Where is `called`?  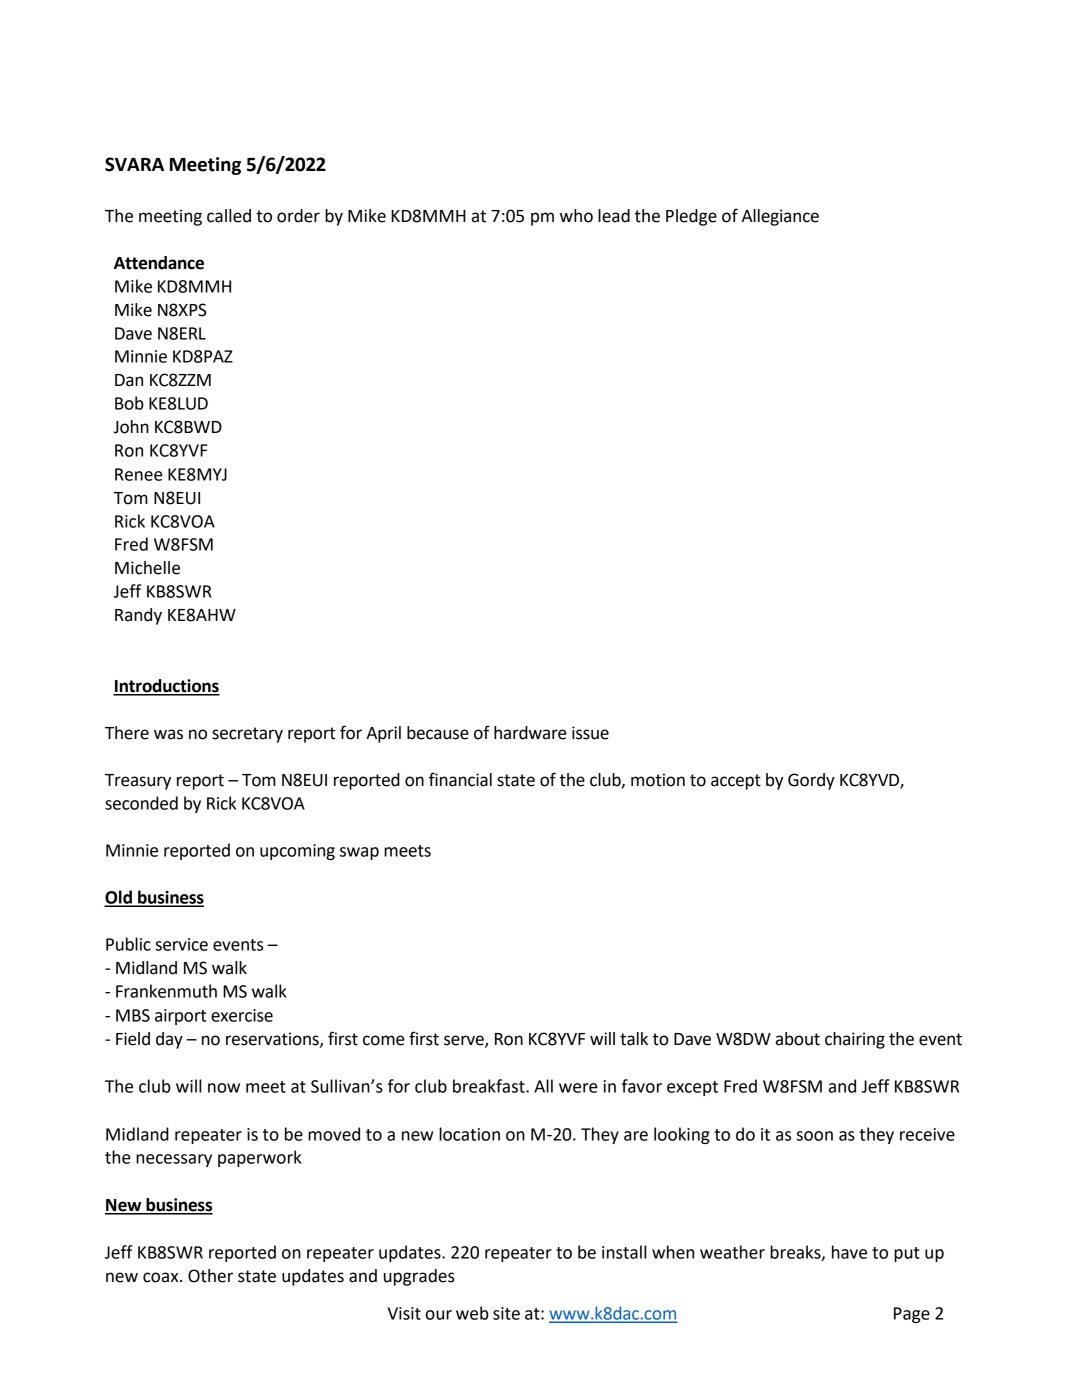 called is located at coordinates (229, 216).
